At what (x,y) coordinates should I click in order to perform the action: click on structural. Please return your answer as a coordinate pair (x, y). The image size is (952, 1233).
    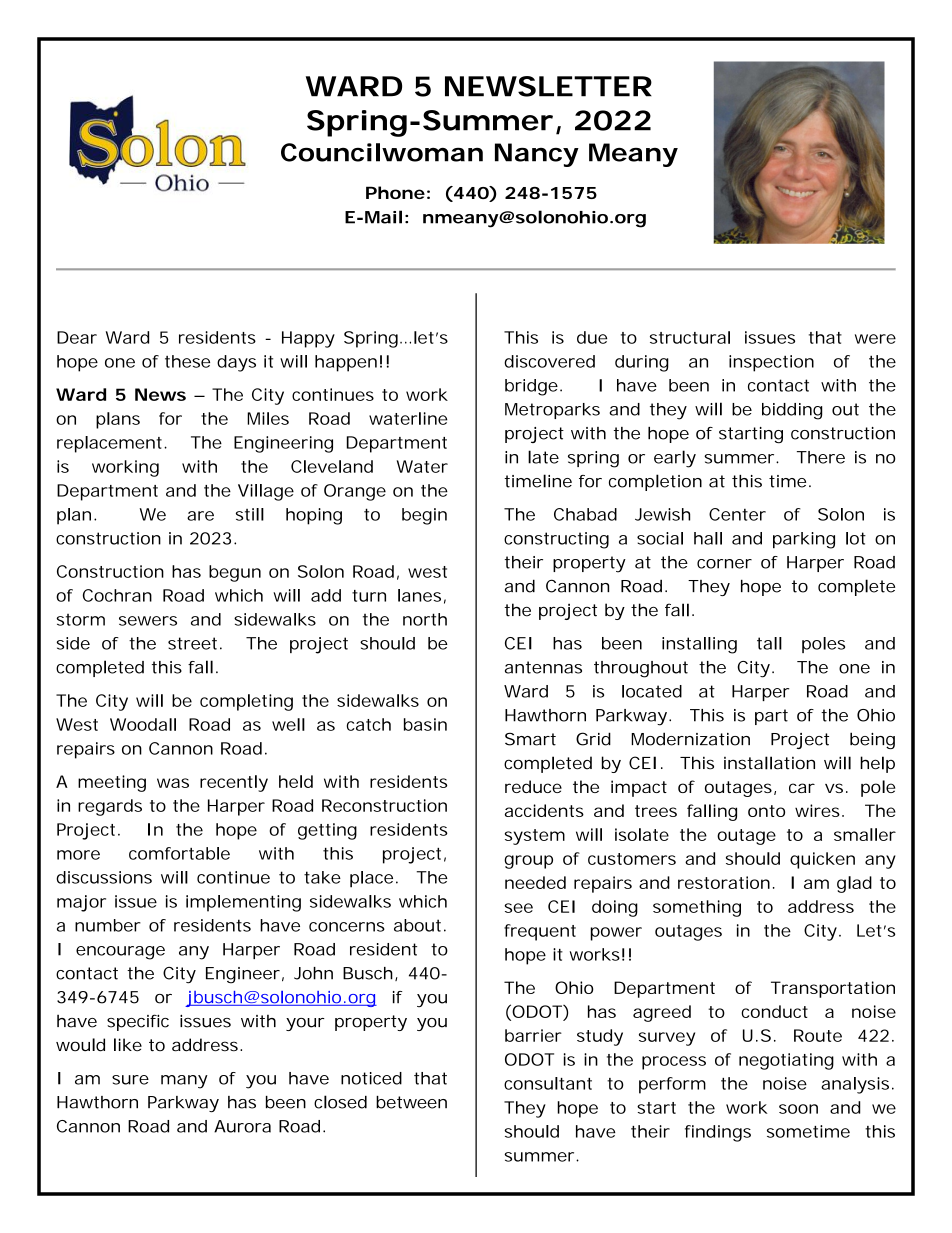
    Looking at the image, I should click on (690, 337).
